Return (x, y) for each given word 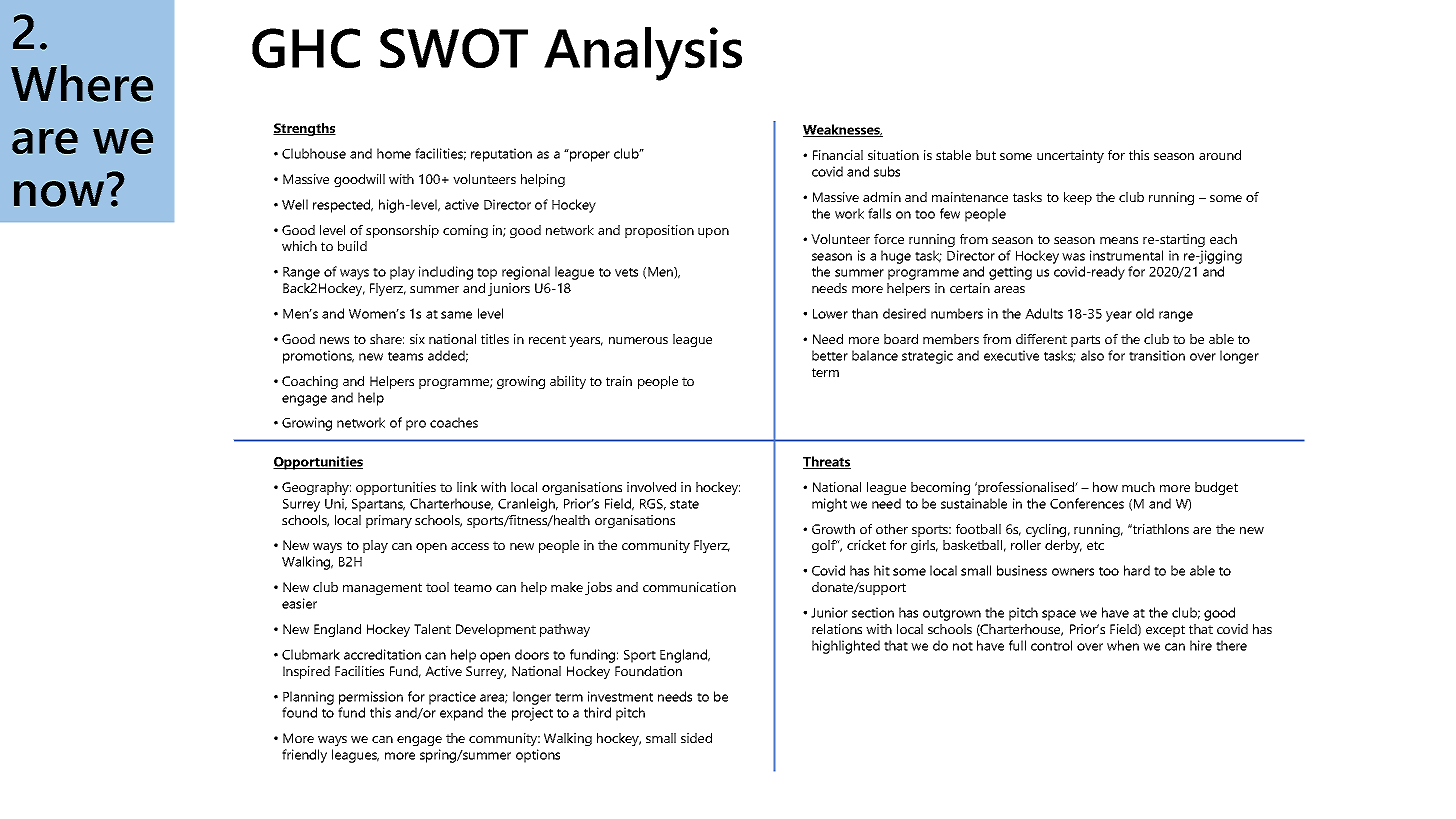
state (684, 504)
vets (626, 272)
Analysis (643, 54)
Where (82, 83)
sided (696, 738)
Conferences (1087, 503)
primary (389, 521)
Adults (1044, 313)
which (299, 246)
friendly (304, 756)
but (986, 155)
